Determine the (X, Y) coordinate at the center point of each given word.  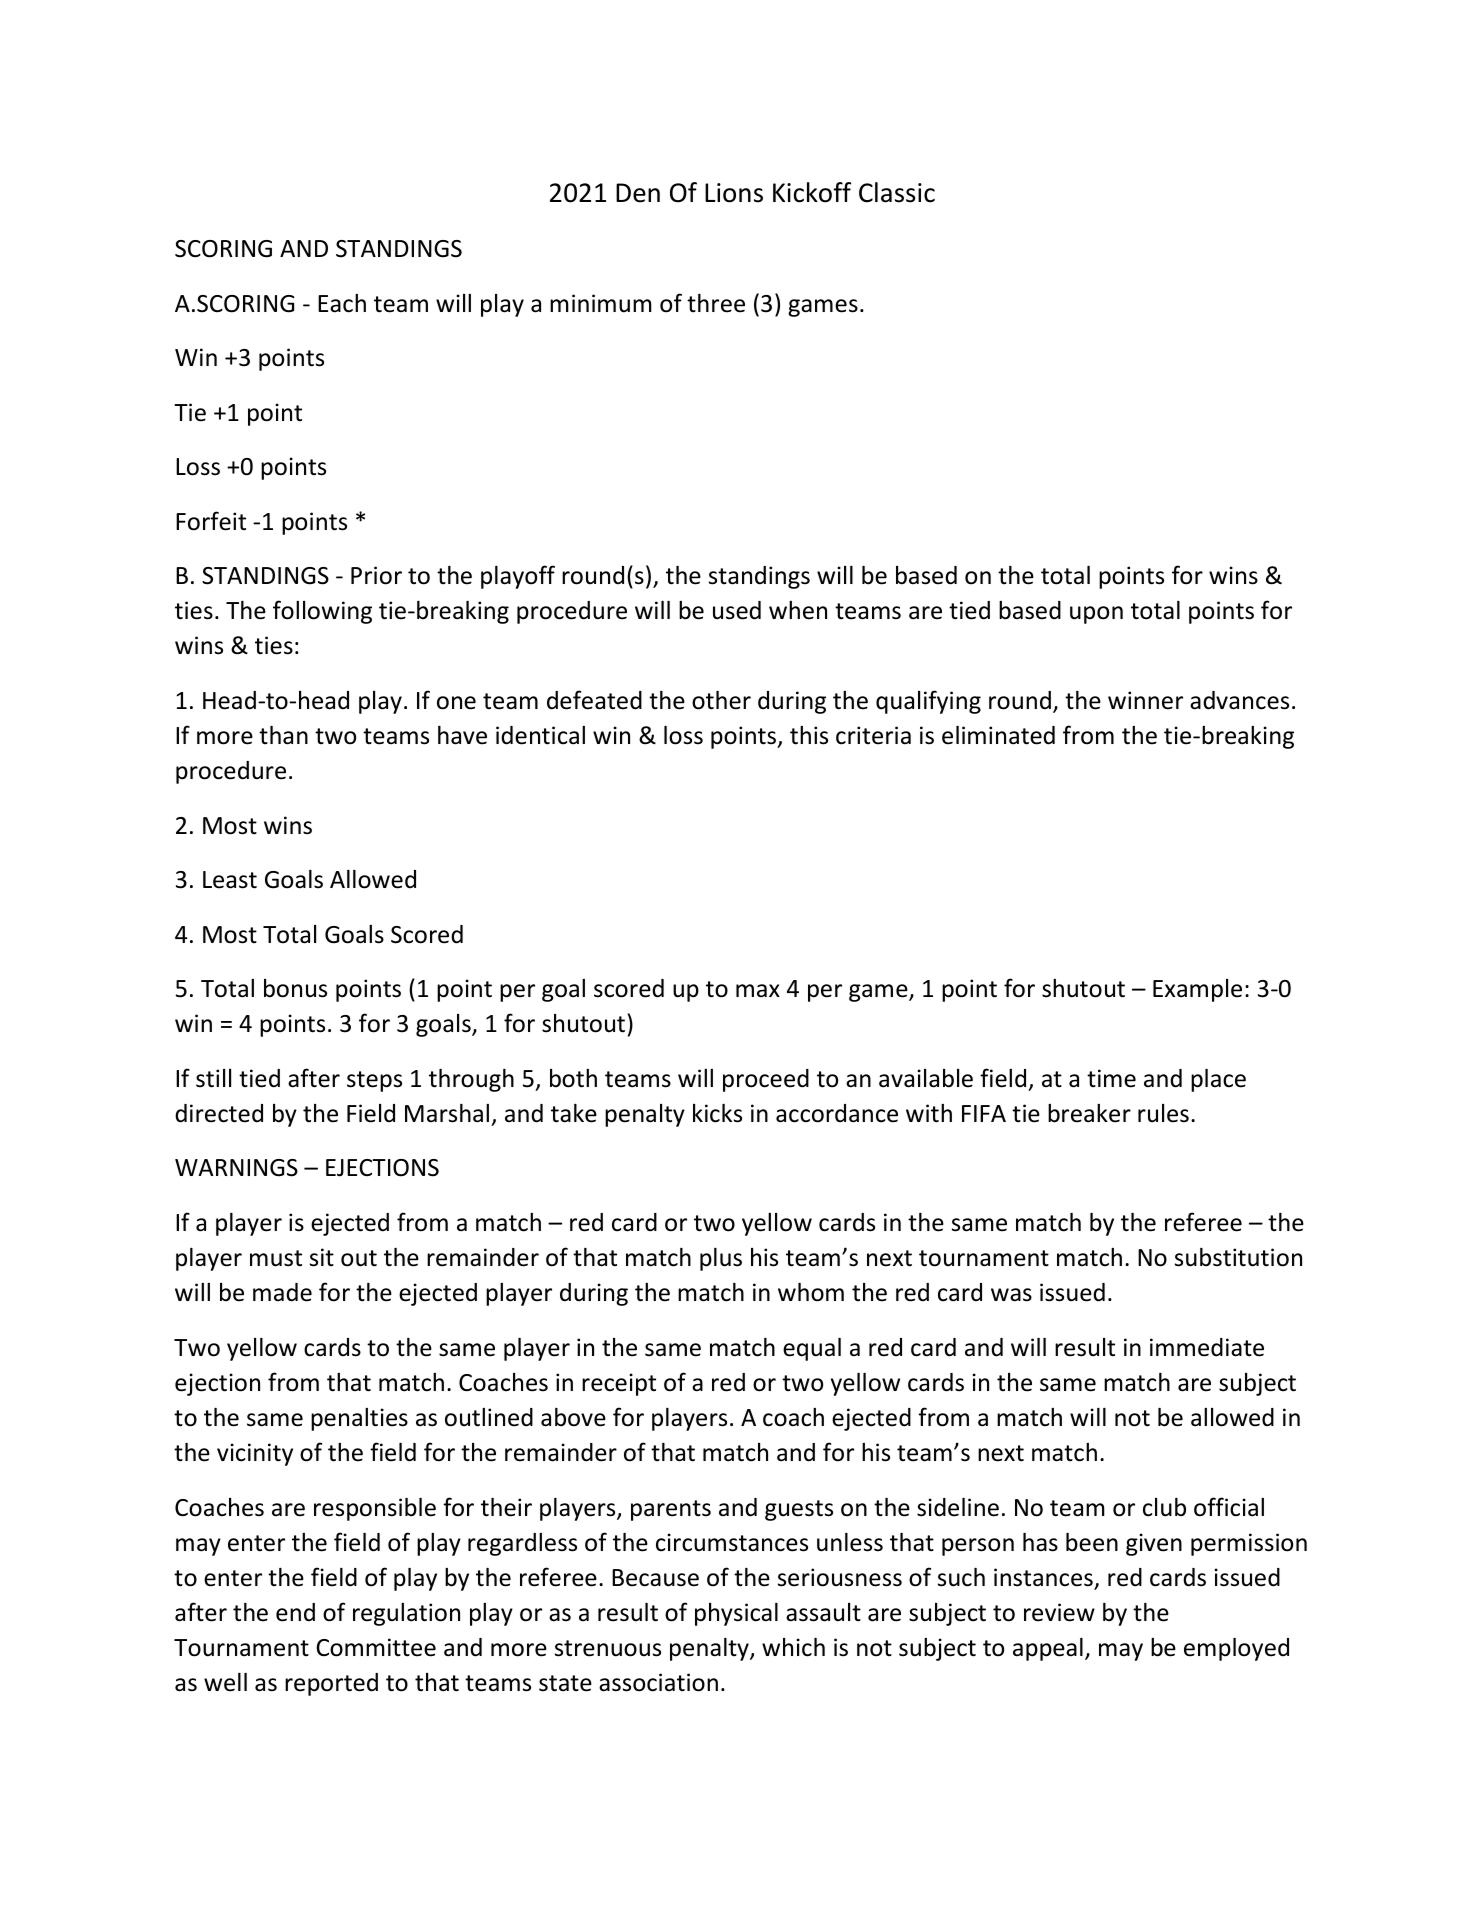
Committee (376, 1647)
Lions (734, 193)
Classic (897, 192)
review (1059, 1612)
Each (342, 303)
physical (736, 1614)
